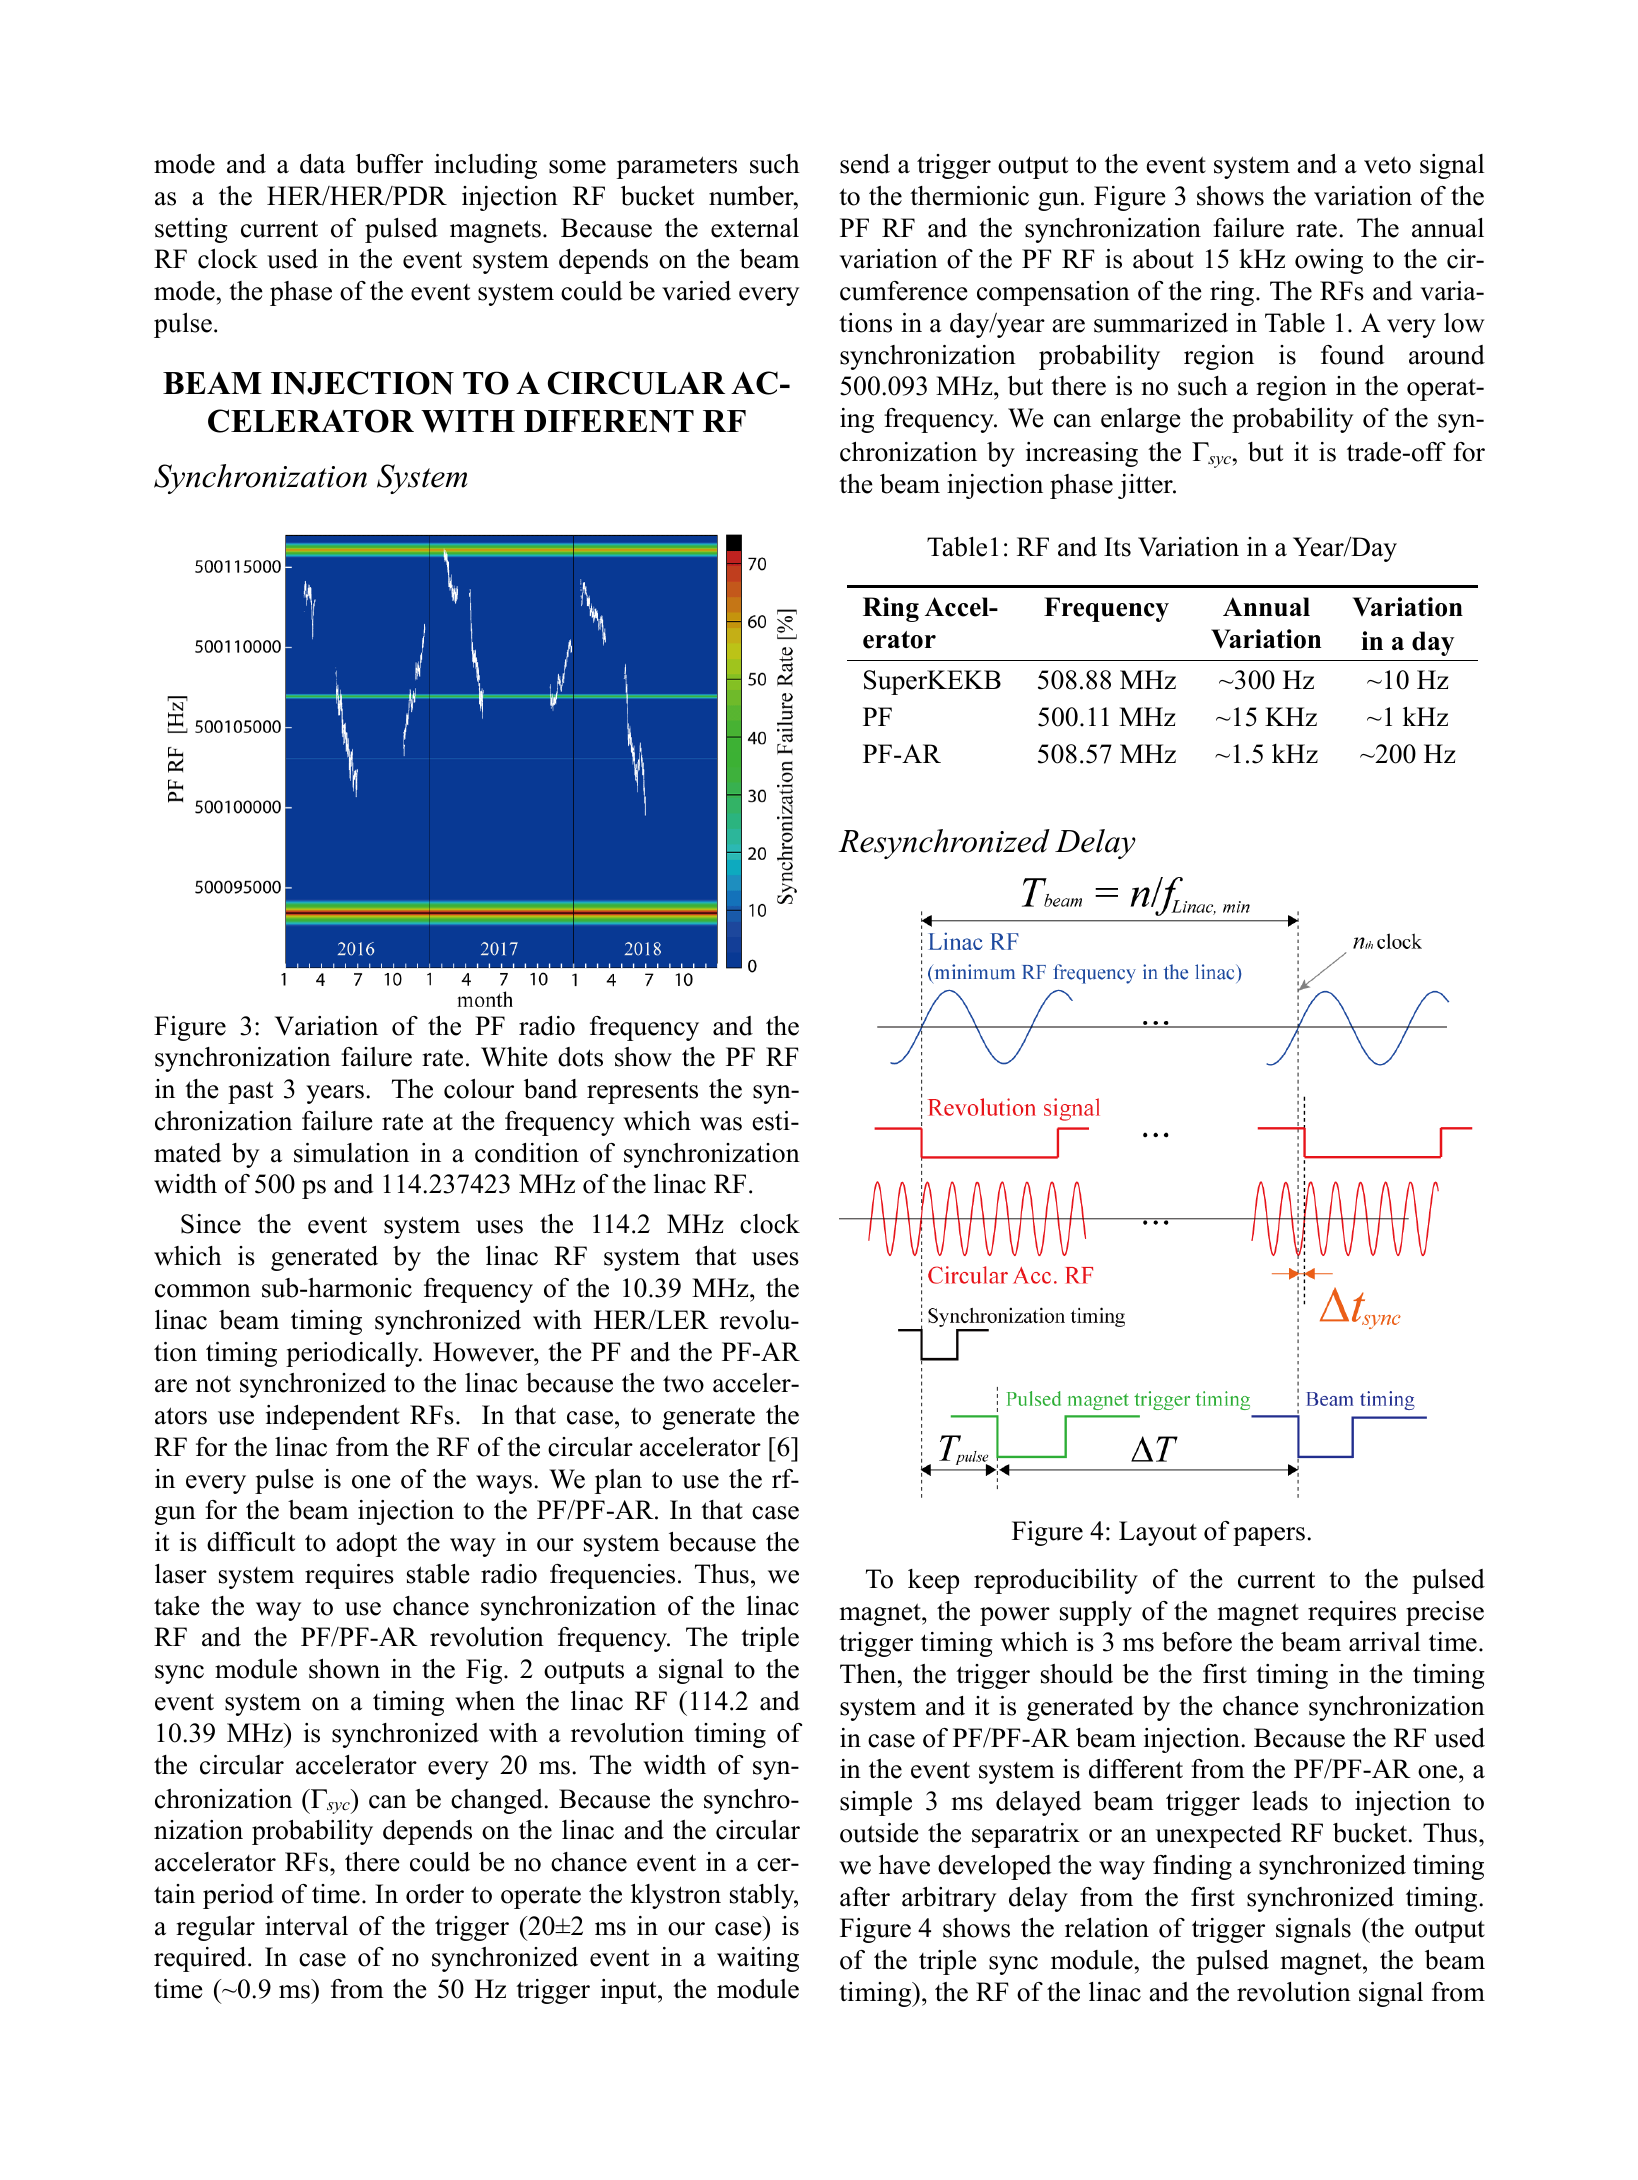 This screenshot has height=2180, width=1638. Describe the element at coordinates (755, 228) in the screenshot. I see `external` at that location.
